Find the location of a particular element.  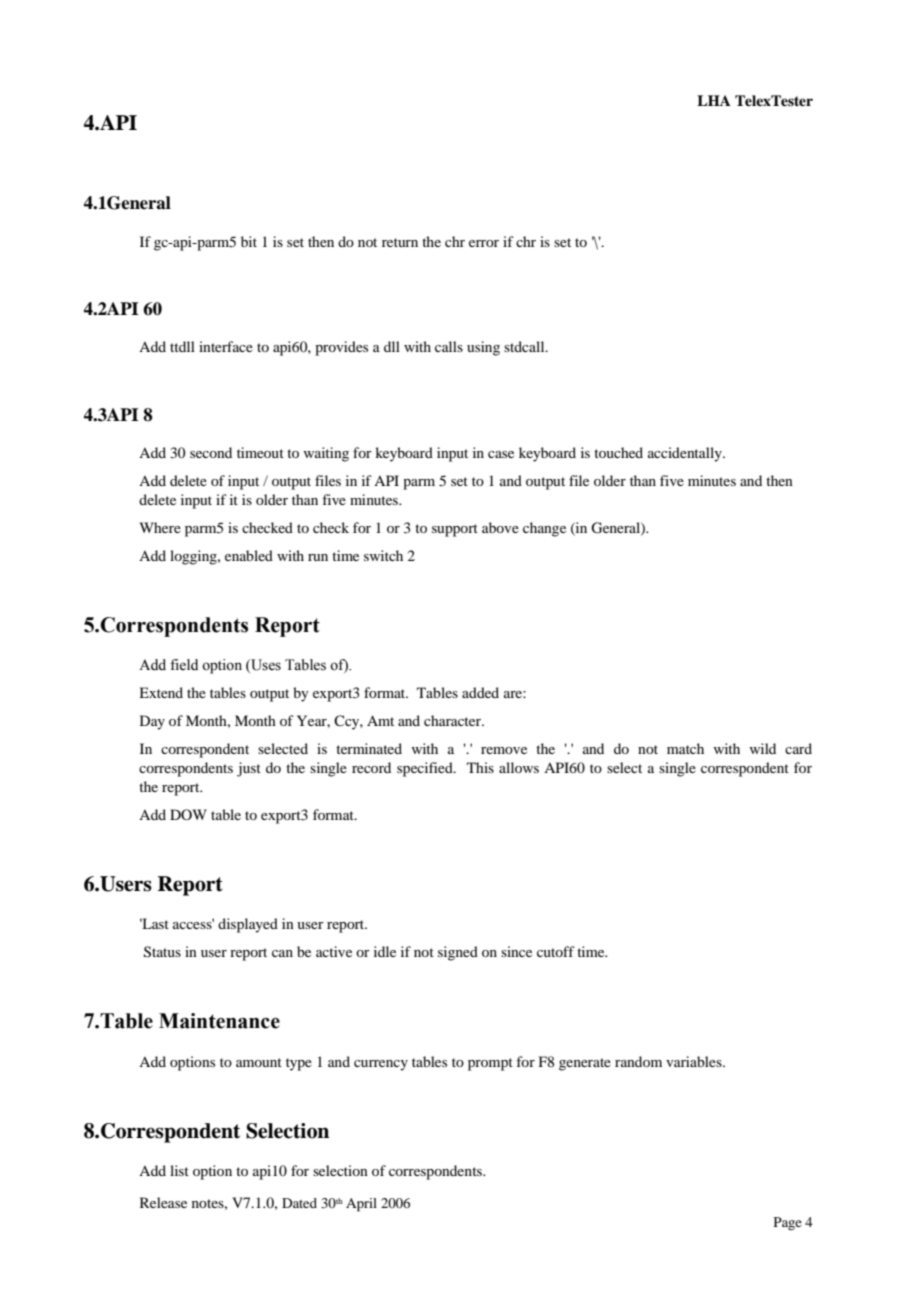

using is located at coordinates (483, 348).
